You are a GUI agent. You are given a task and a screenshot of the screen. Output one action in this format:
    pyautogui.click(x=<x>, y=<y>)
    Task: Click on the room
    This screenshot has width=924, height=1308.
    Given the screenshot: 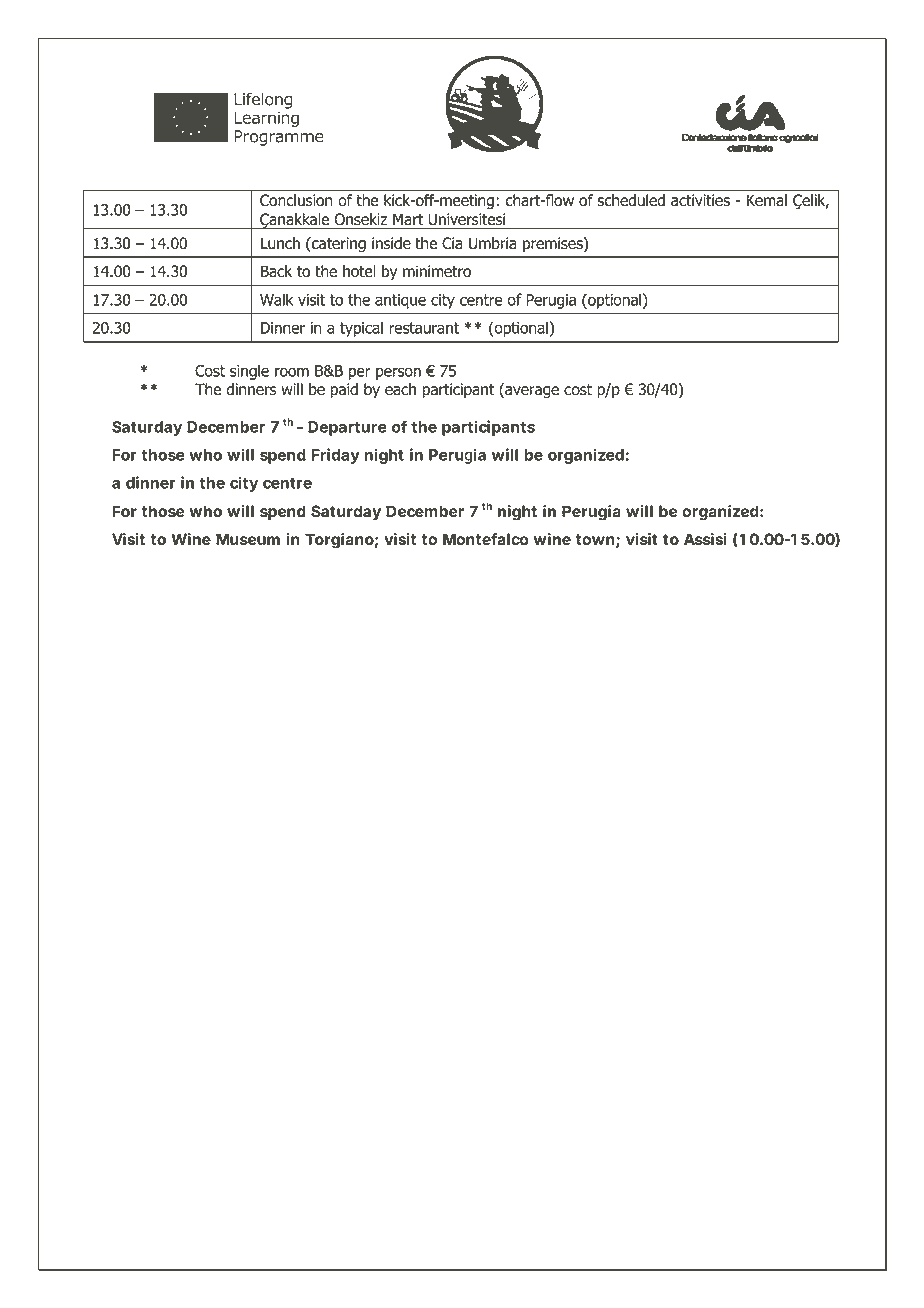 What is the action you would take?
    pyautogui.click(x=292, y=372)
